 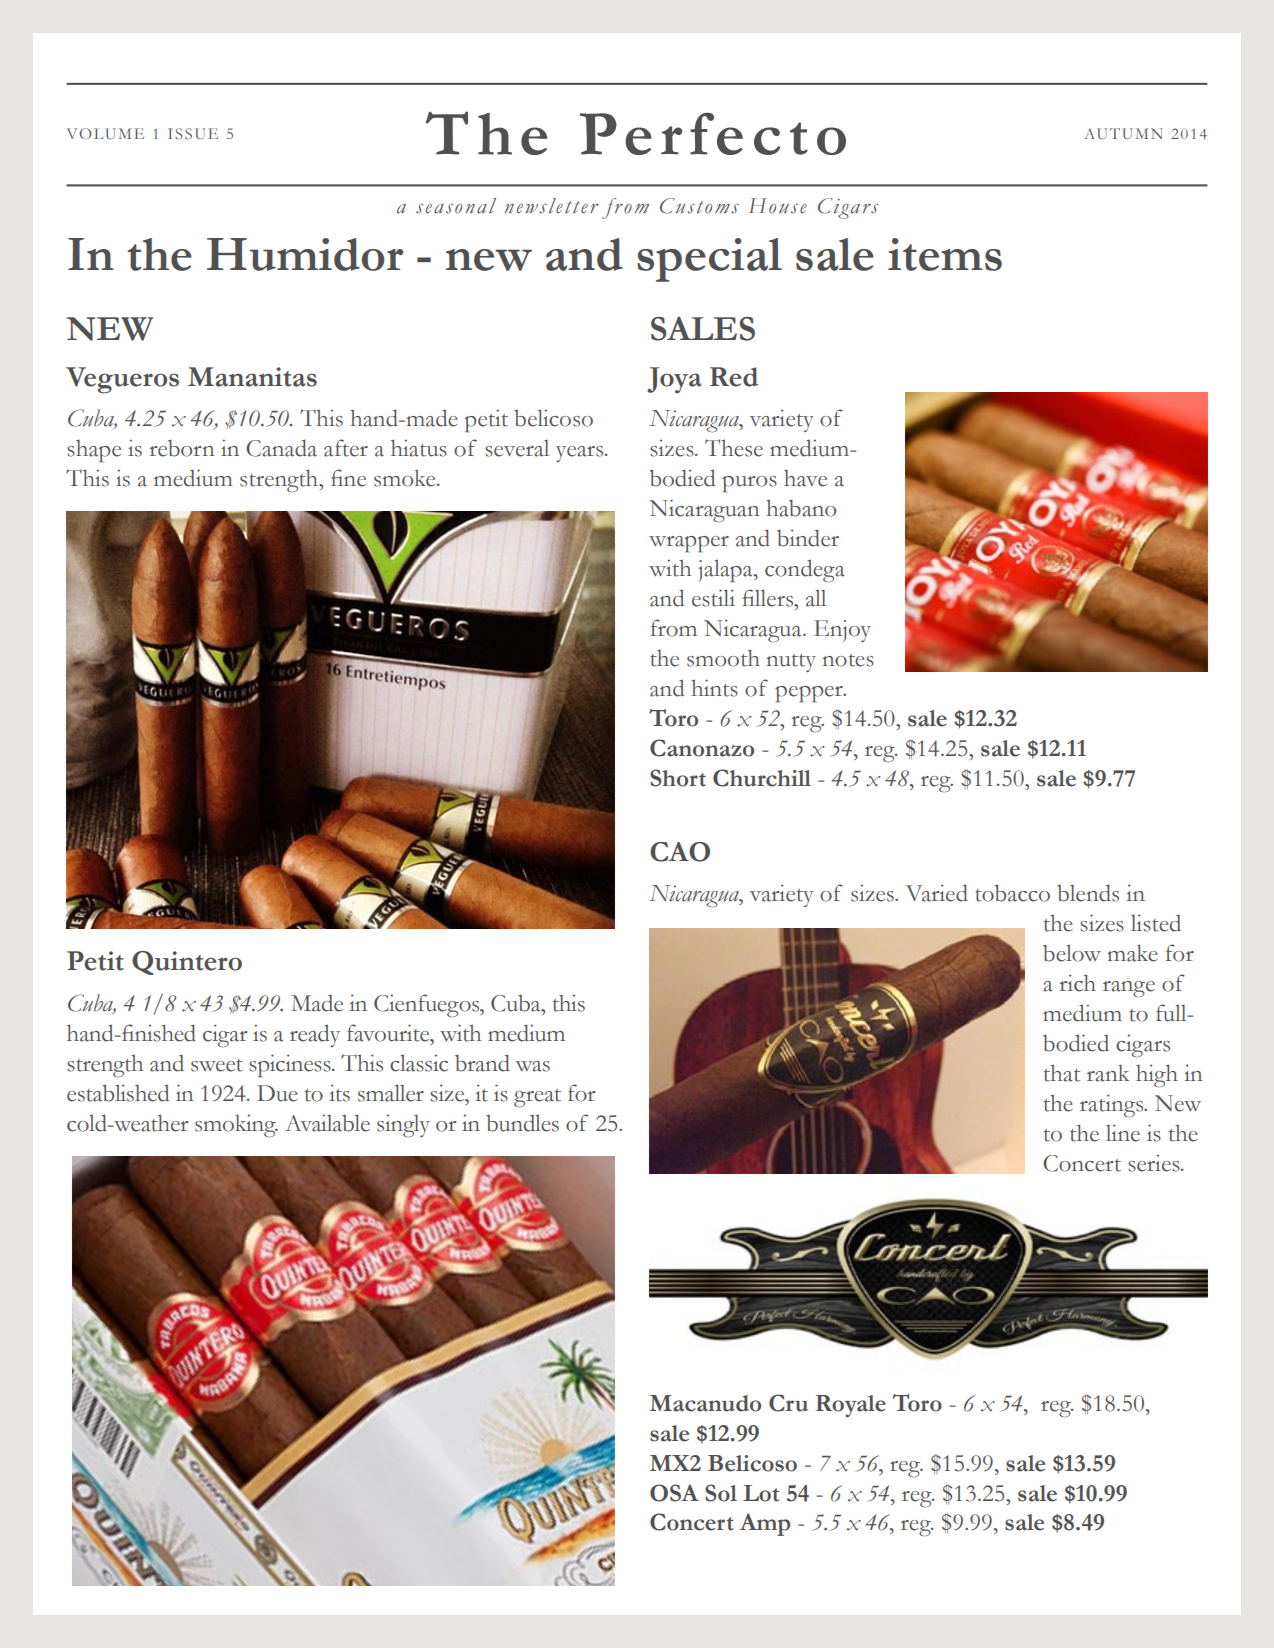 I want to click on items, so click(x=945, y=254).
